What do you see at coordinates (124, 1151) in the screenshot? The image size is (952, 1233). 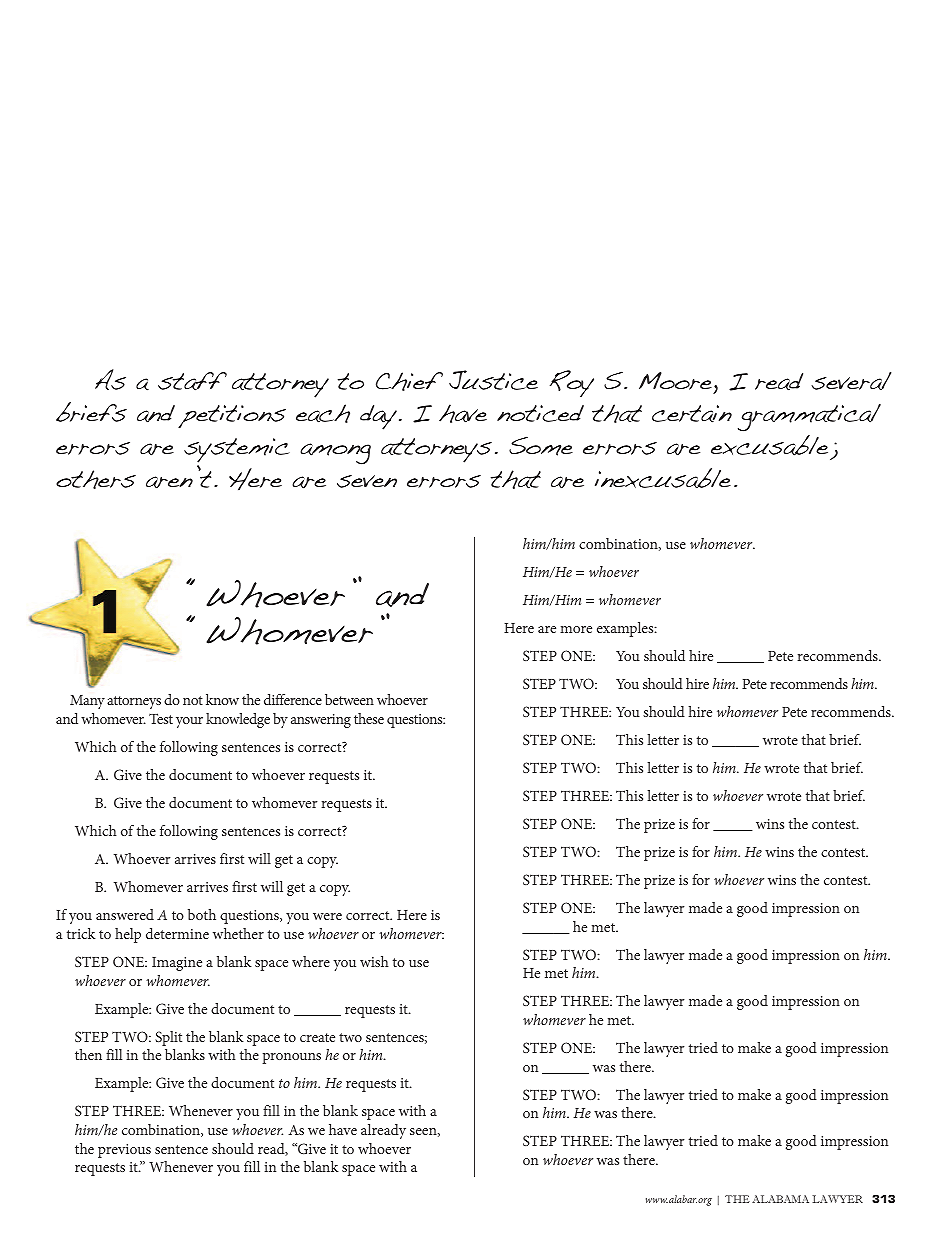 I see `previous` at bounding box center [124, 1151].
